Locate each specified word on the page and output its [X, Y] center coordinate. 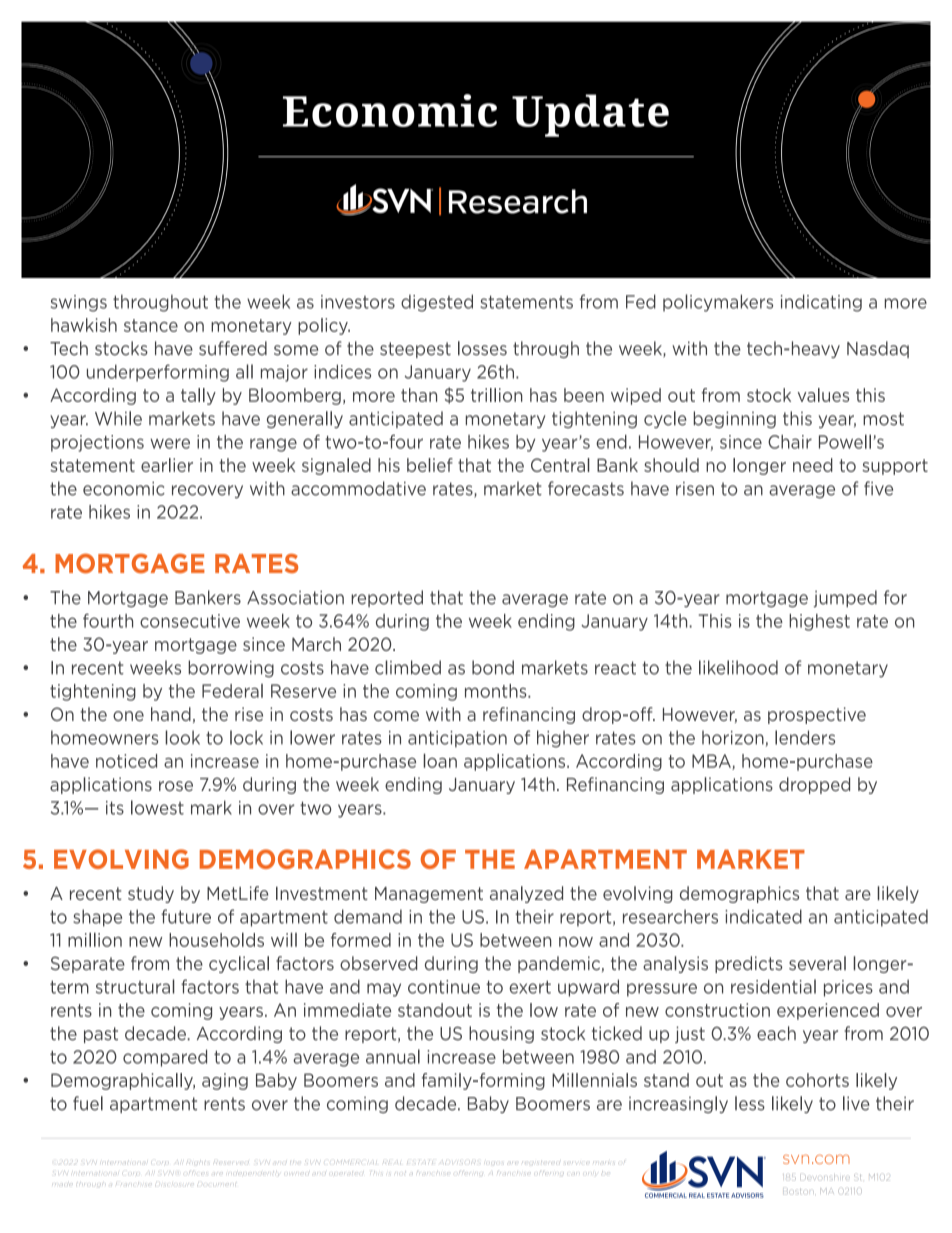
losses [482, 348]
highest [819, 622]
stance [151, 325]
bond [493, 667]
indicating [821, 303]
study [151, 894]
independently [253, 1173]
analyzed [526, 894]
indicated [763, 916]
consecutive [190, 621]
